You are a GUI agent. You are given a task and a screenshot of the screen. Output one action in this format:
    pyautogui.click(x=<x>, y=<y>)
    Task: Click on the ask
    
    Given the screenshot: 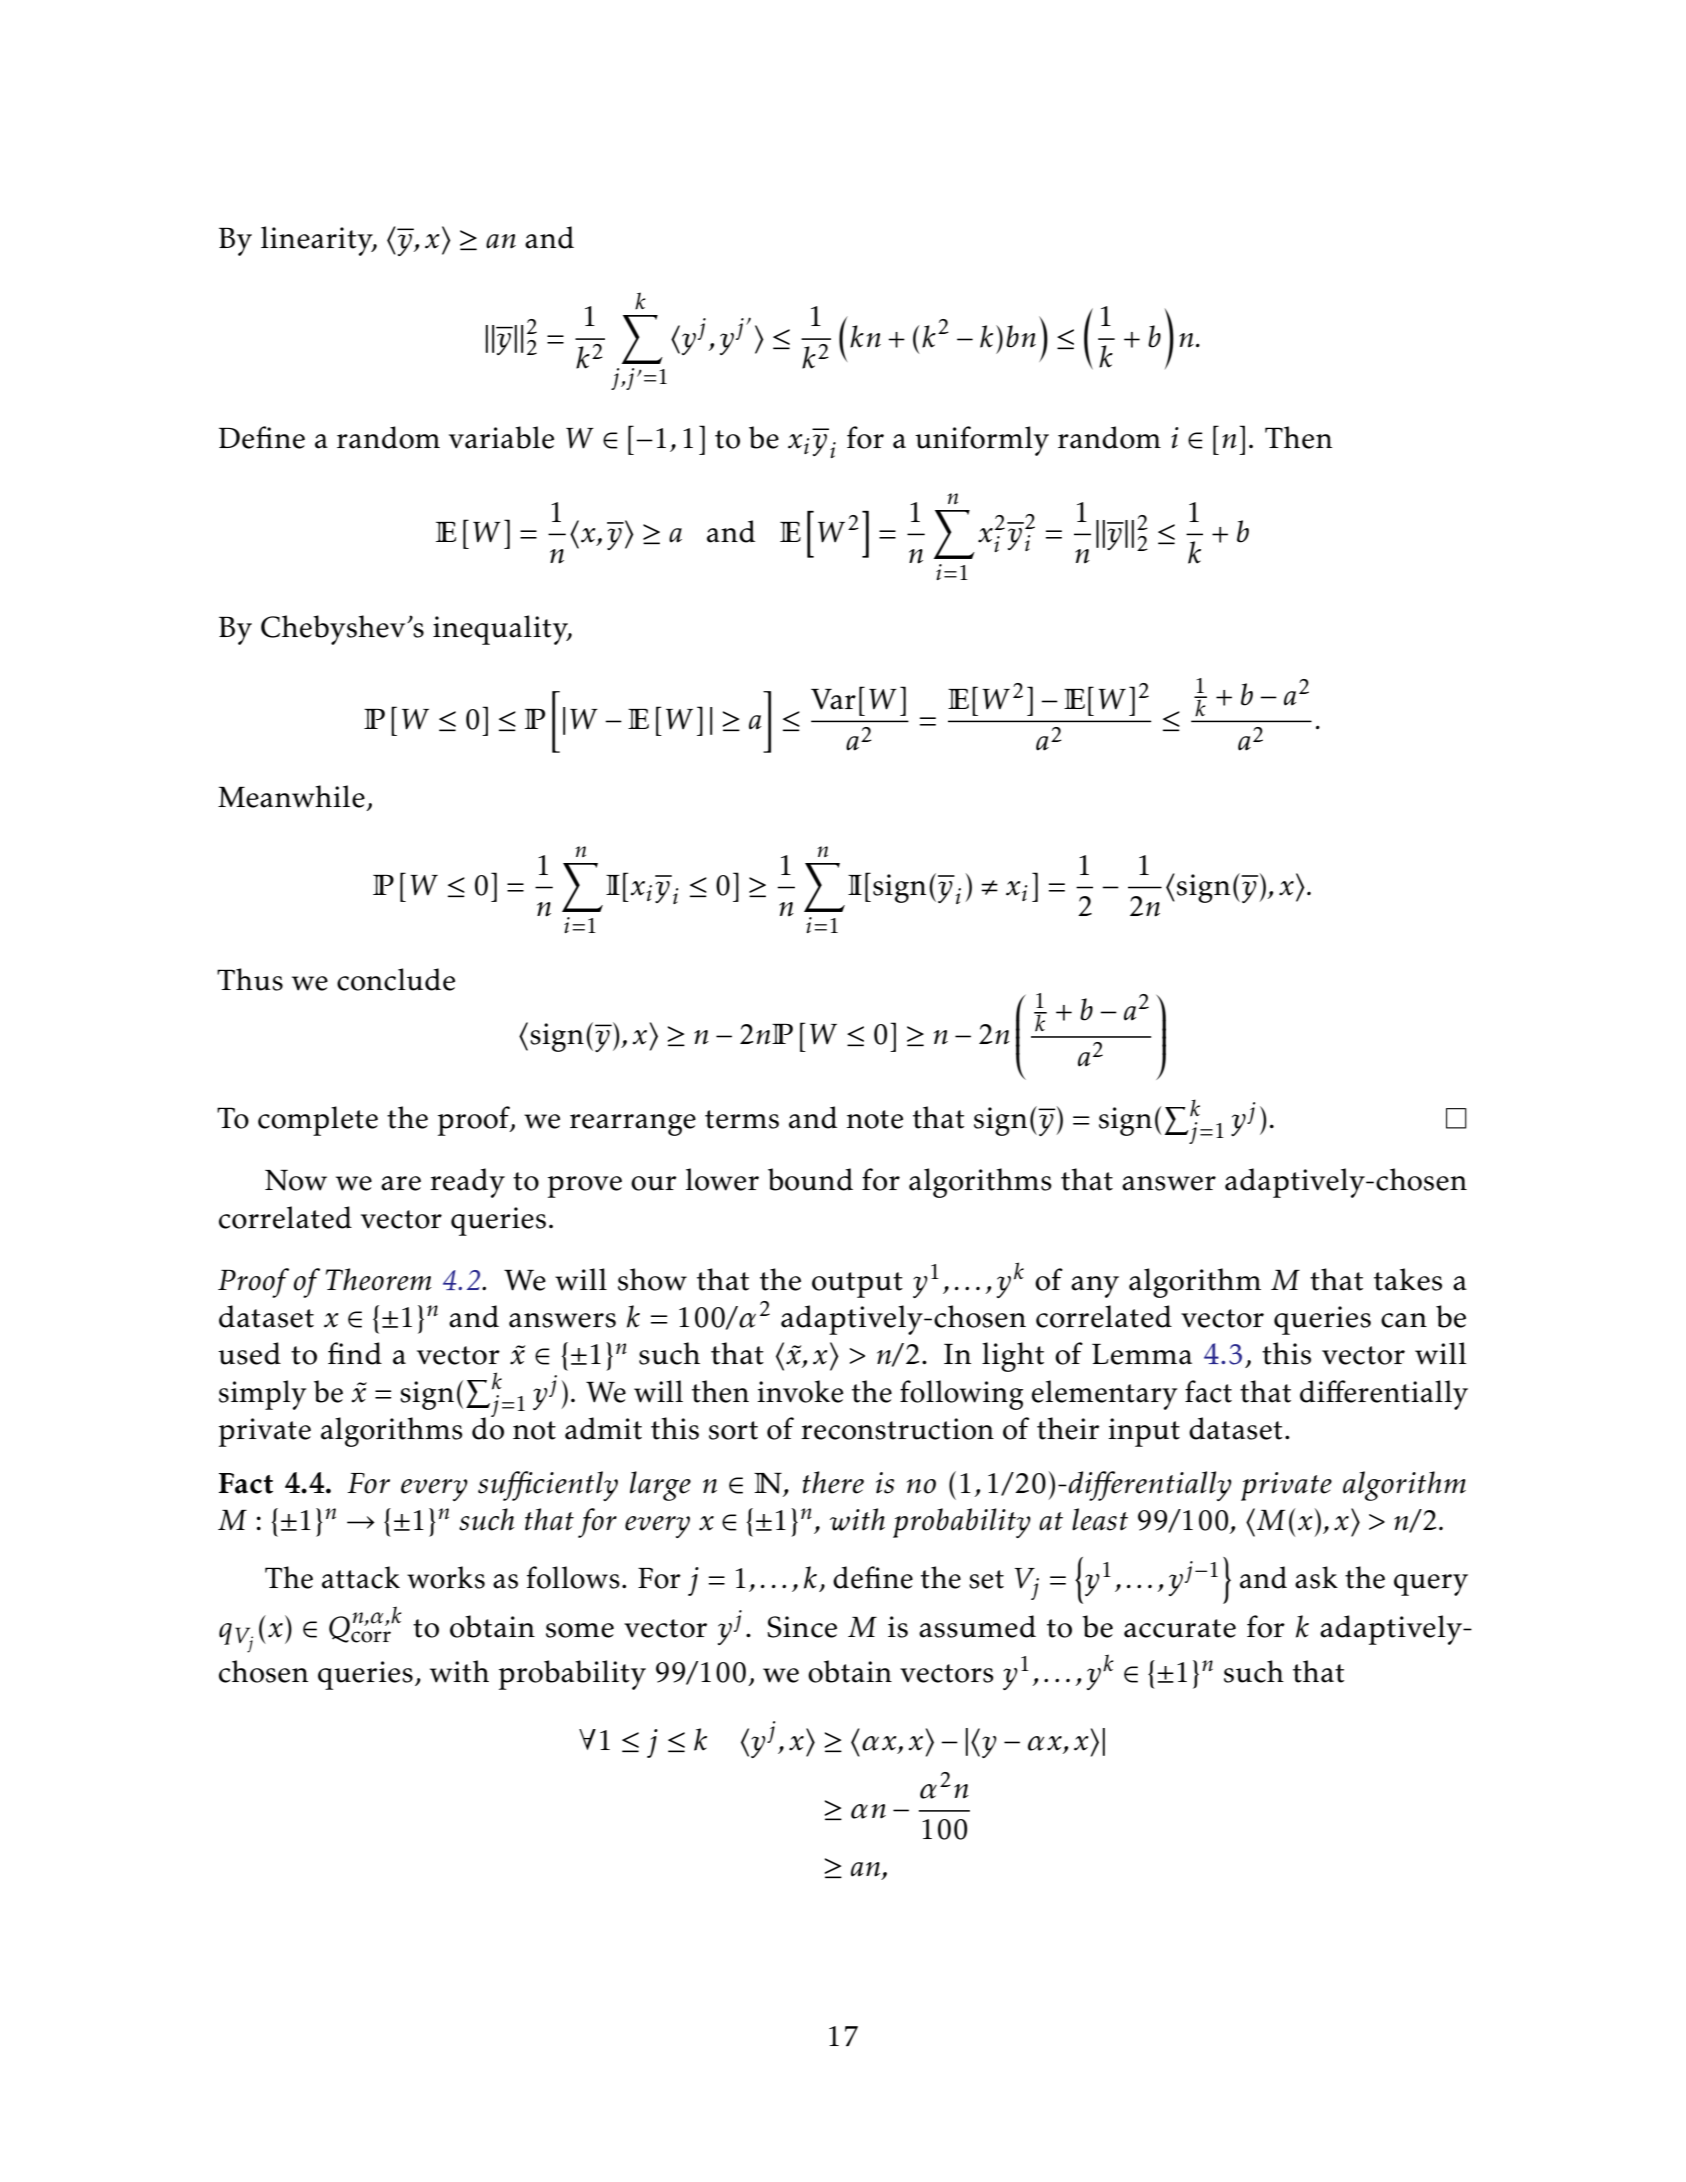 What is the action you would take?
    pyautogui.click(x=1316, y=1577)
